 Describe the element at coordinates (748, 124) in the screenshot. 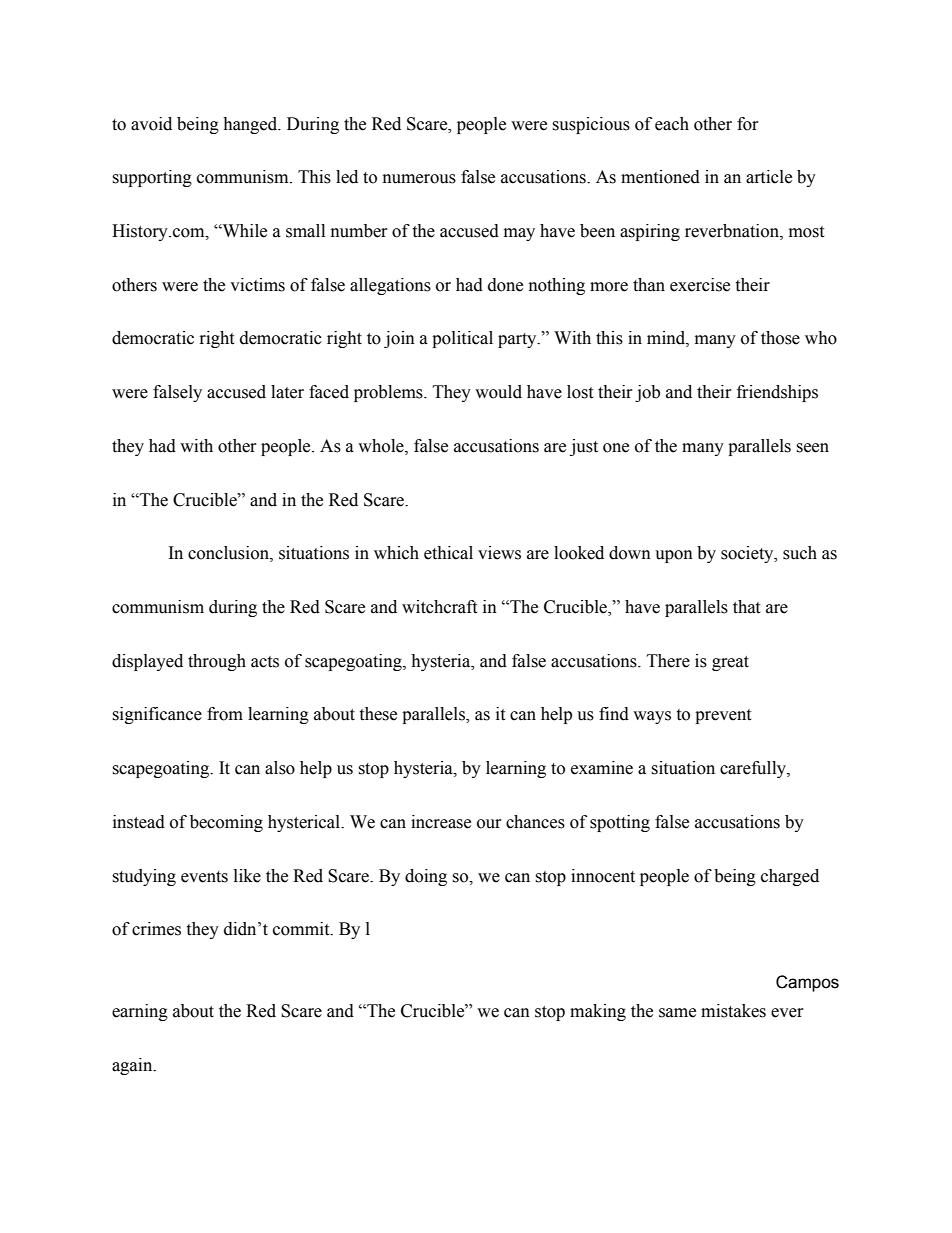

I see `for` at that location.
